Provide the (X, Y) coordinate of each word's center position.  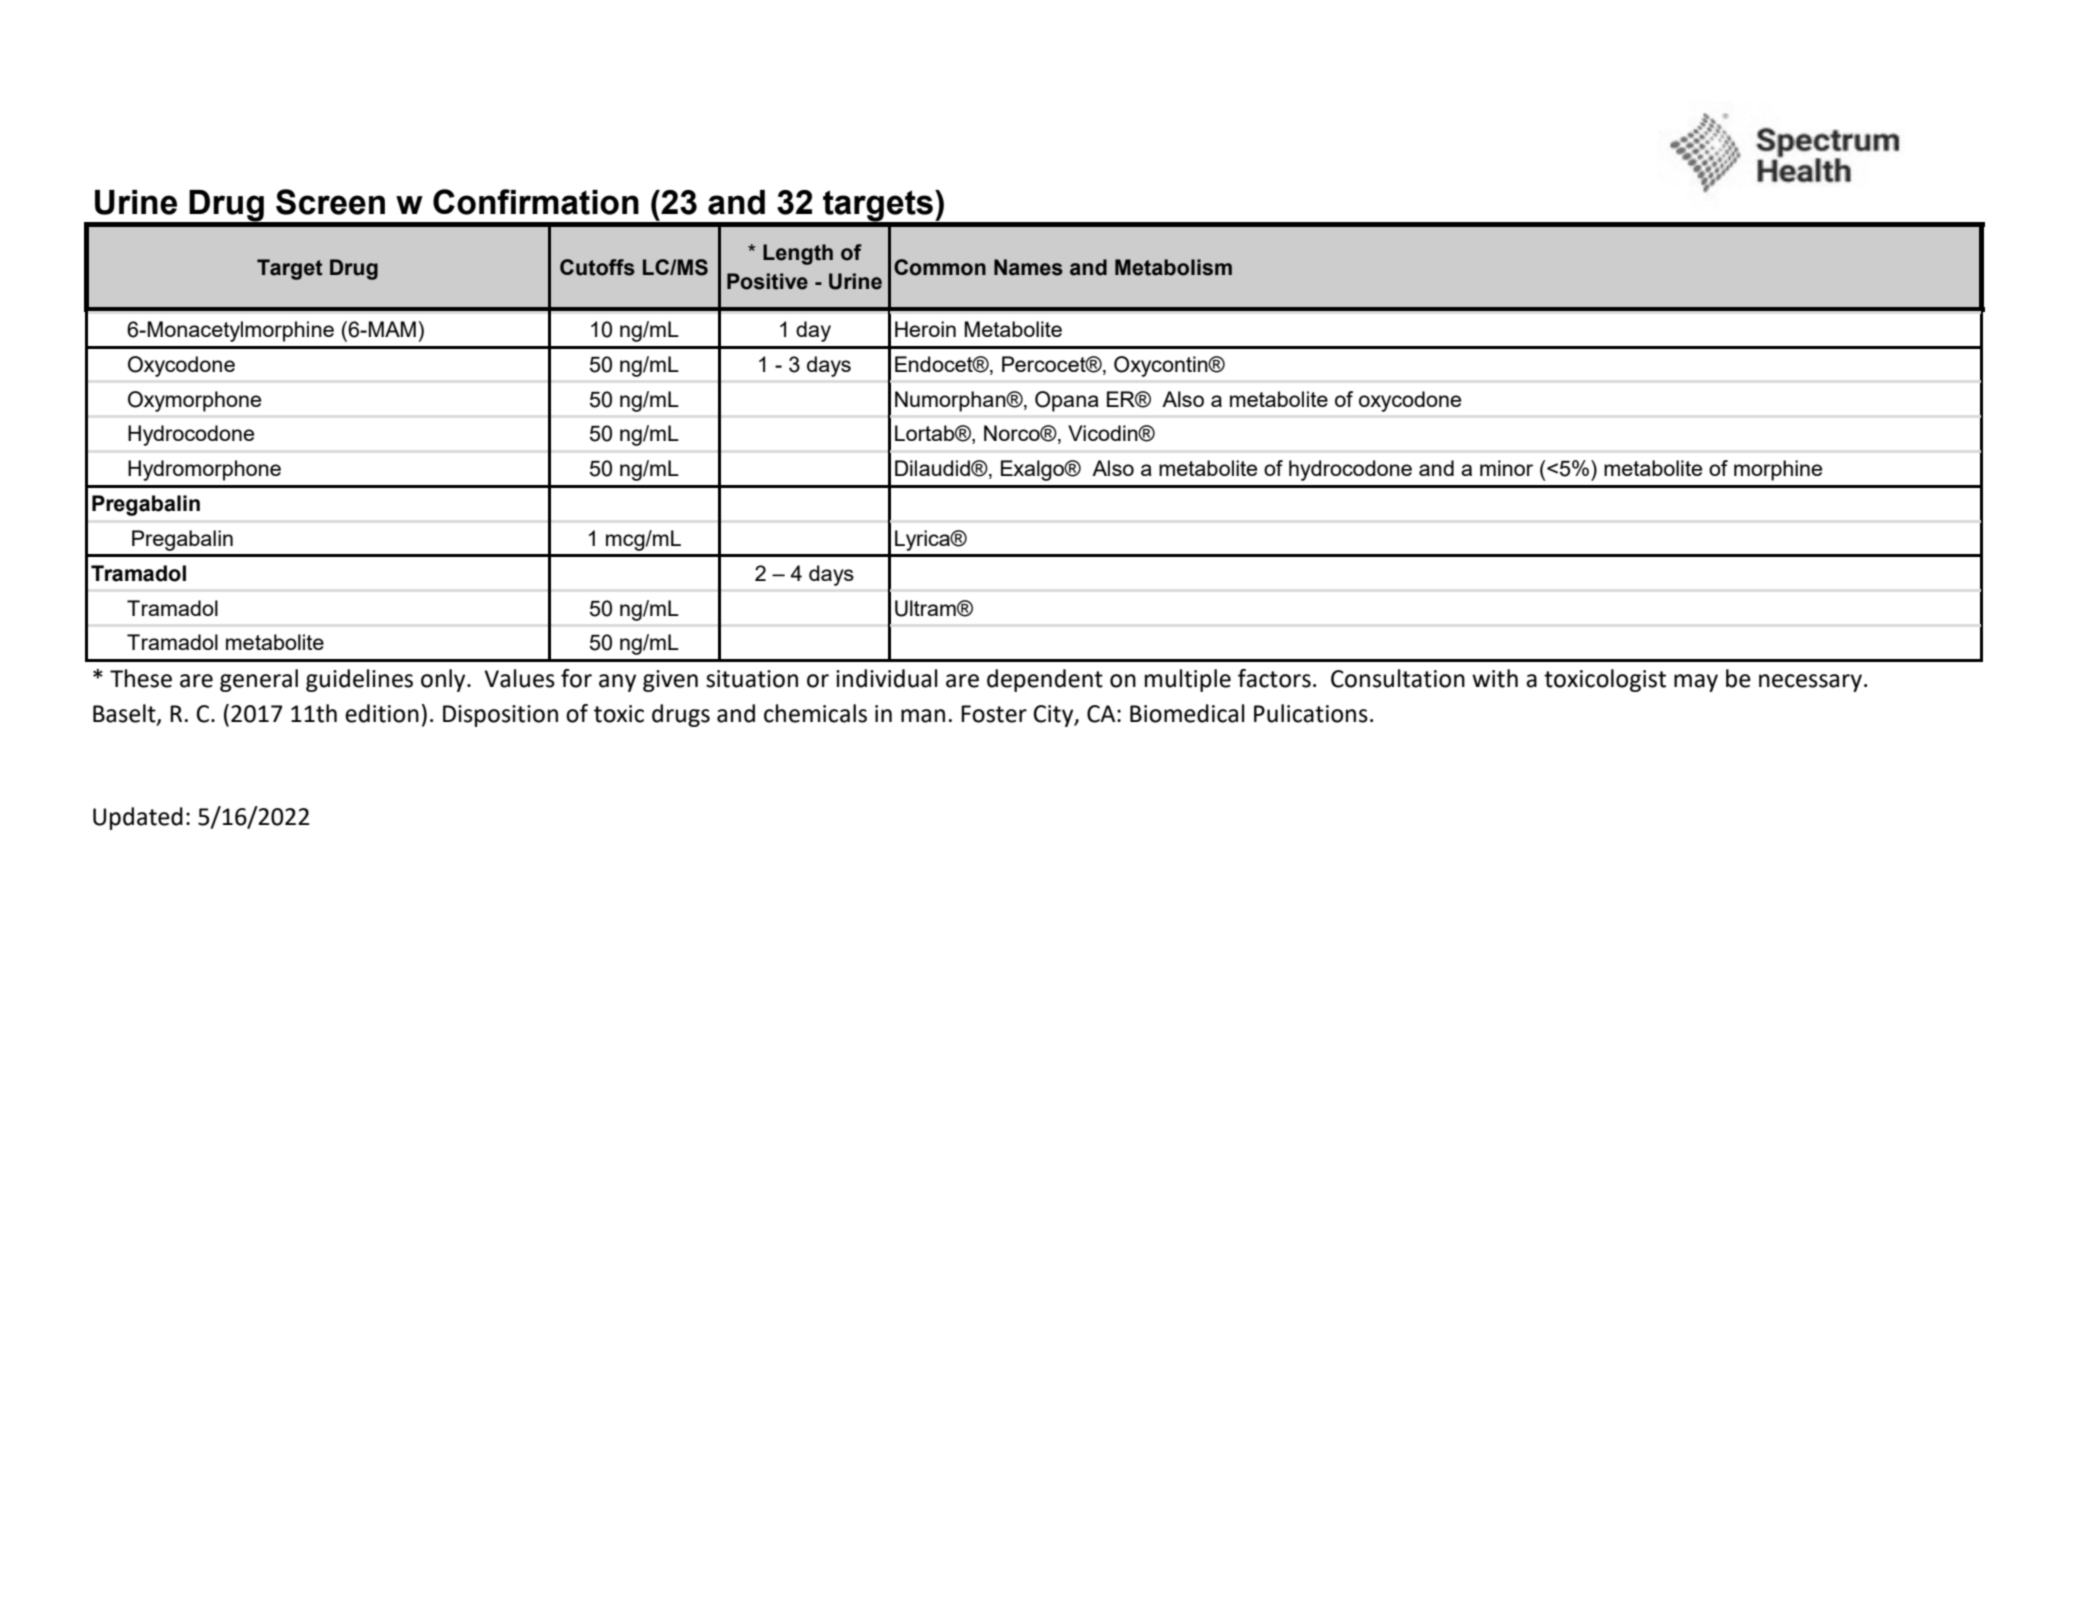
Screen (330, 202)
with (1495, 678)
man (923, 716)
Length (798, 254)
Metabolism (1173, 267)
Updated (138, 818)
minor (1506, 468)
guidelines (359, 680)
